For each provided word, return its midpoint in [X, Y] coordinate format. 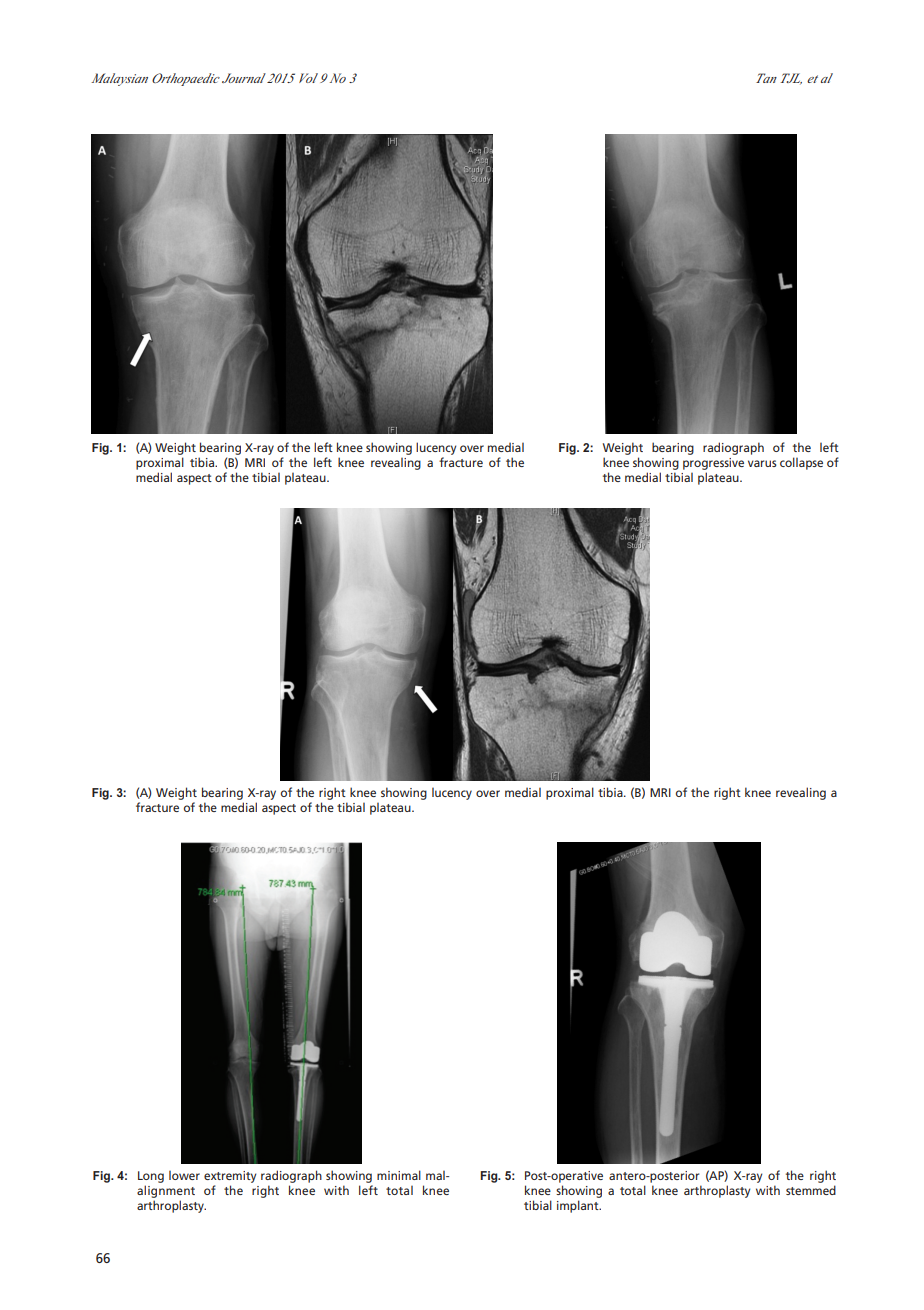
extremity [230, 1177]
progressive [713, 464]
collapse [801, 463]
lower [184, 1175]
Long [151, 1177]
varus [762, 463]
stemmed [811, 1190]
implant [579, 1206]
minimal [399, 1175]
